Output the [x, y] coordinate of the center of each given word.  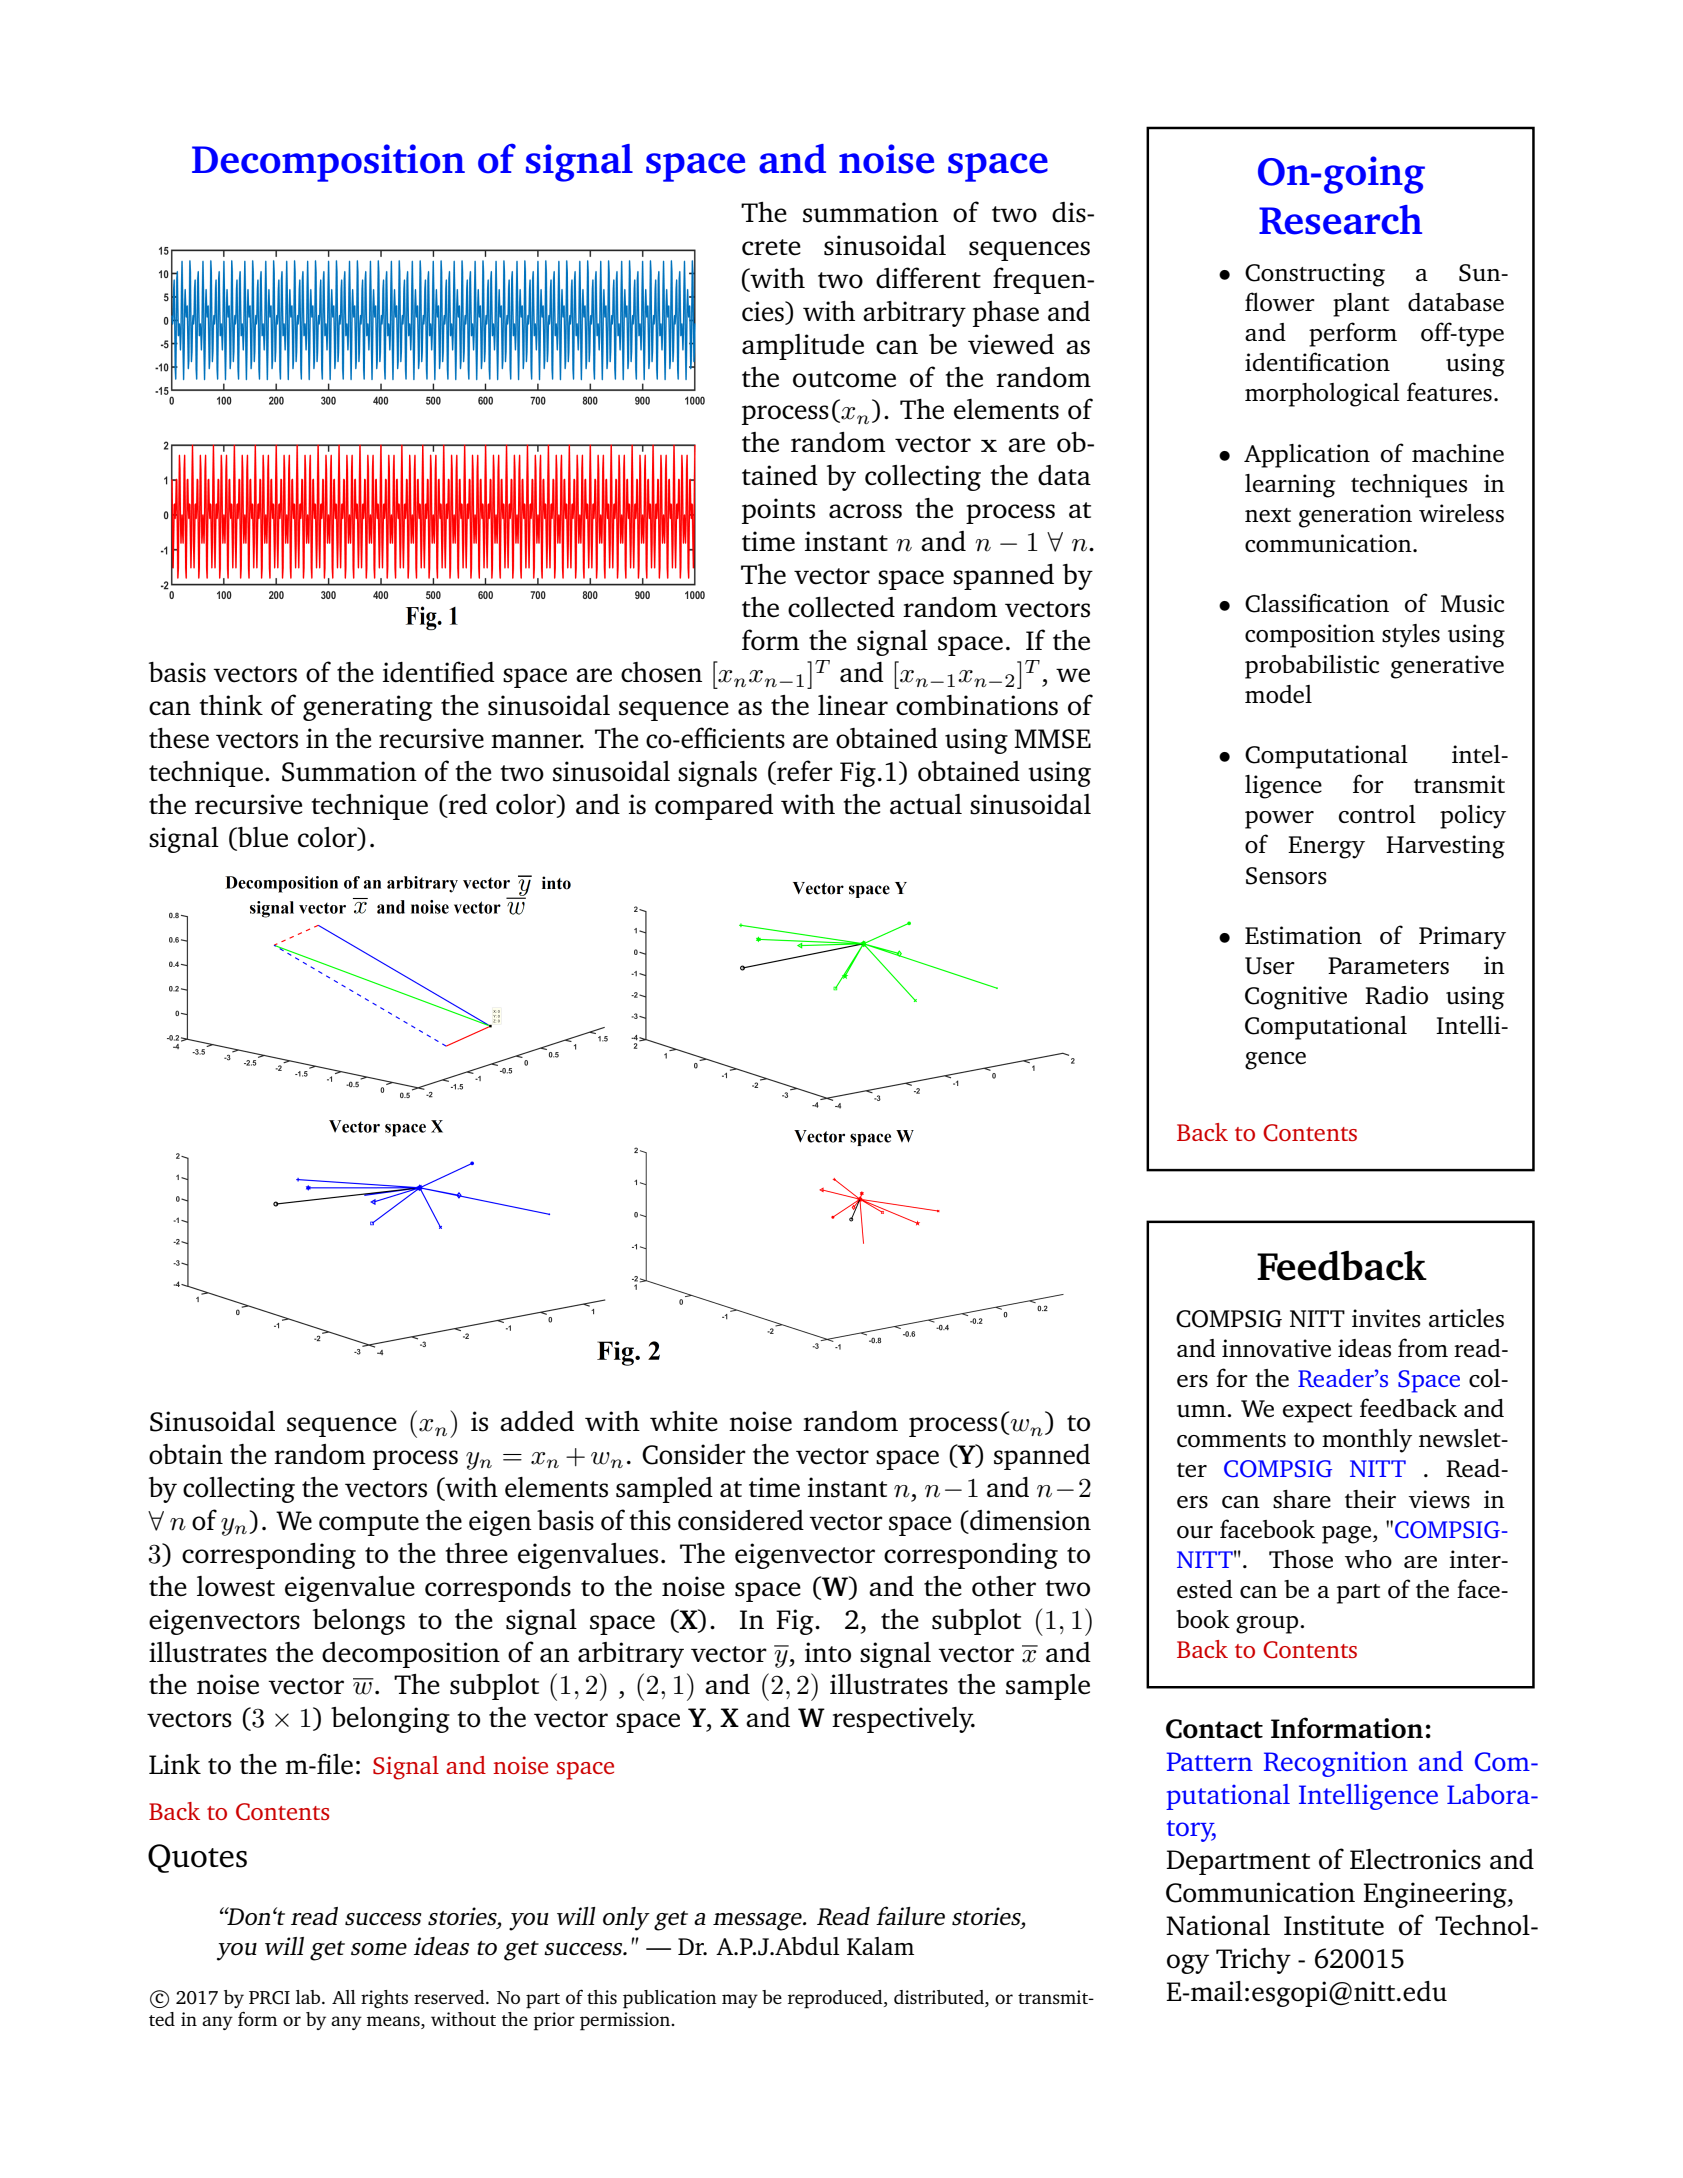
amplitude [803, 347]
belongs [359, 1622]
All [344, 1997]
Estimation [1303, 935]
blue [262, 838]
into [828, 1652]
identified [439, 672]
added [537, 1421]
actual [926, 804]
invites [1386, 1318]
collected [841, 607]
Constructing [1315, 275]
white [684, 1421]
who [1368, 1559]
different [928, 278]
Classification [1317, 603]
